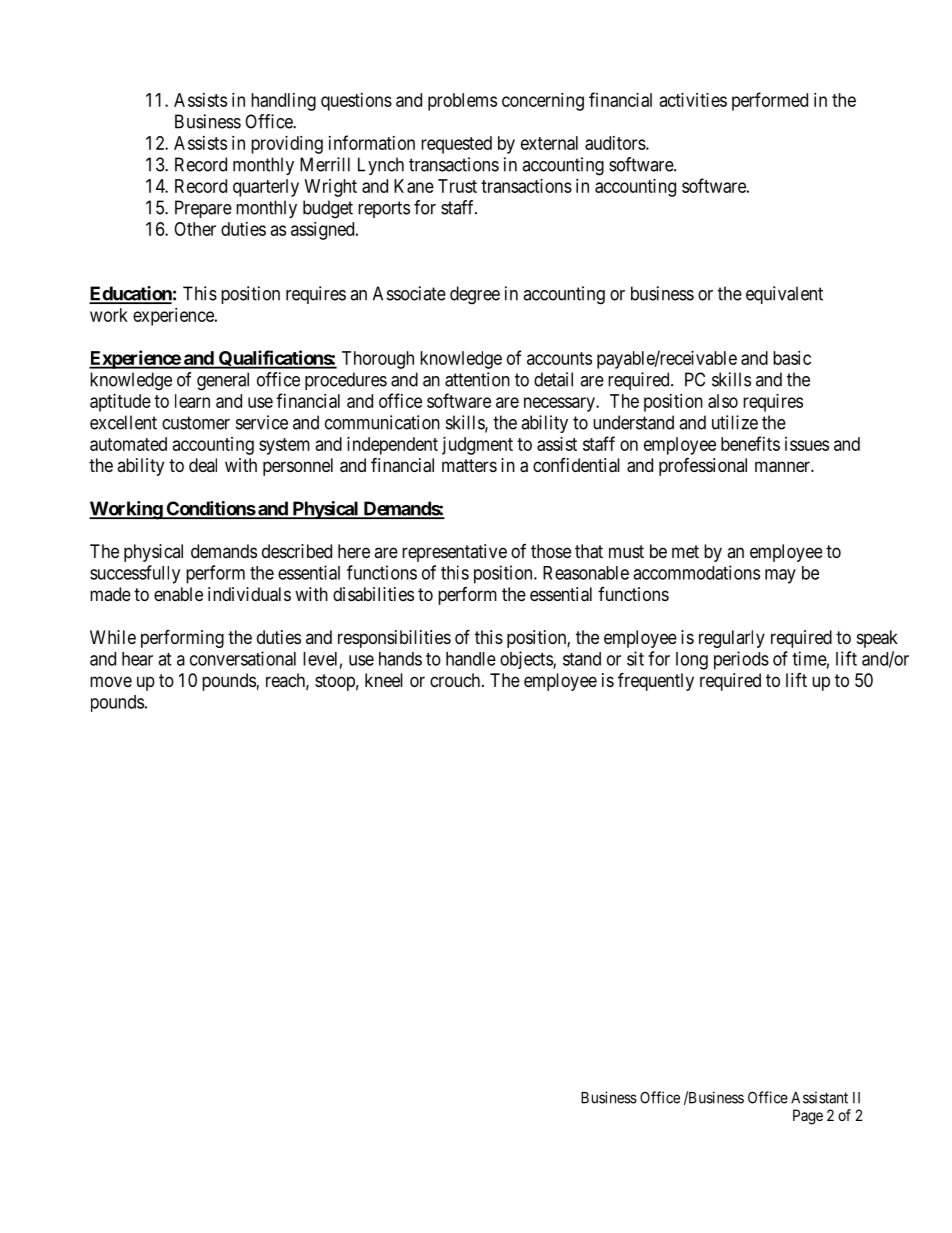 Image resolution: width=952 pixels, height=1233 pixels. What do you see at coordinates (287, 145) in the screenshot?
I see `providing` at bounding box center [287, 145].
